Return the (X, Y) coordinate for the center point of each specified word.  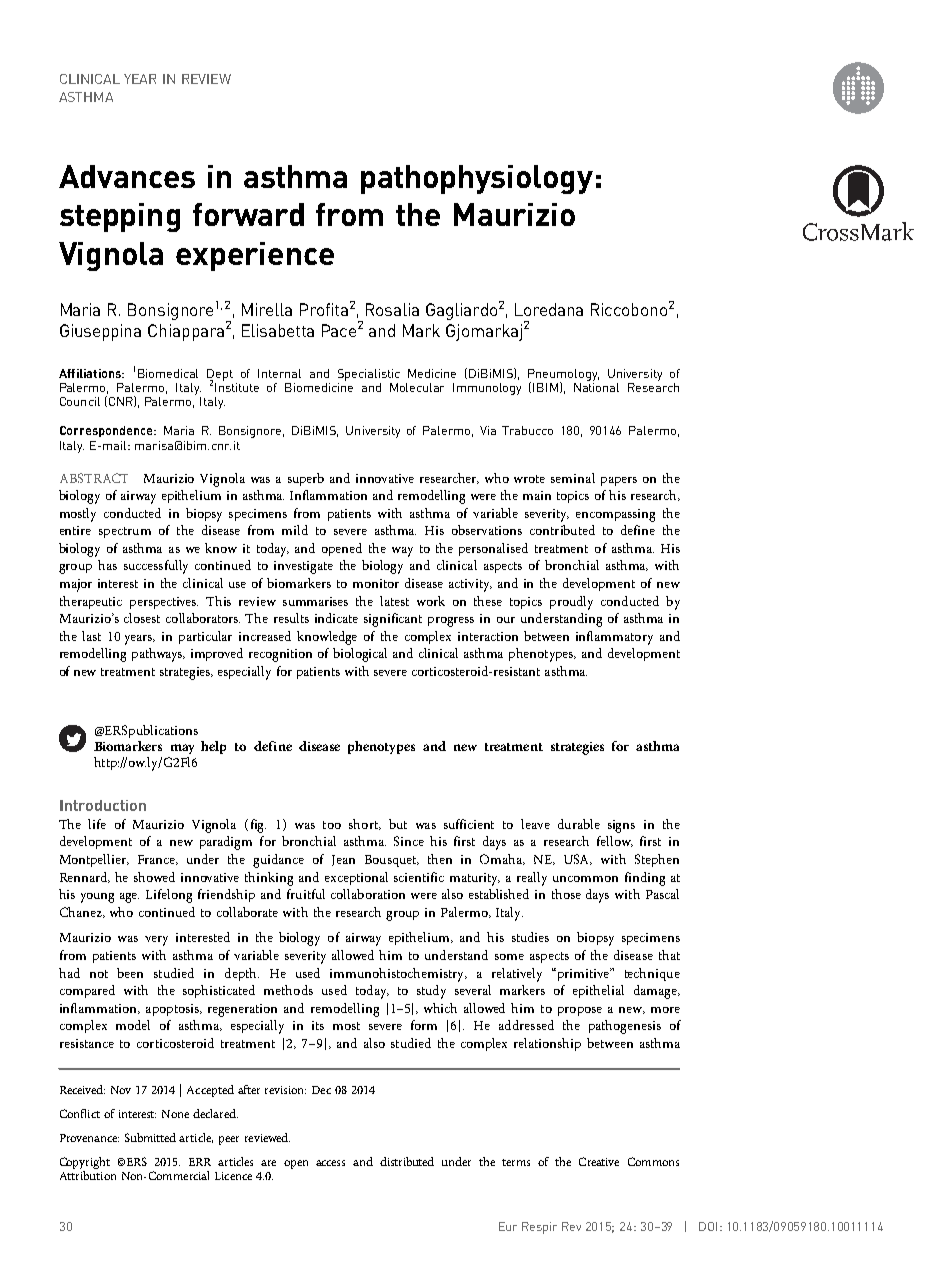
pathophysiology (477, 179)
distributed (407, 1161)
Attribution (88, 1175)
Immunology (487, 389)
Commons (653, 1161)
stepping (120, 217)
